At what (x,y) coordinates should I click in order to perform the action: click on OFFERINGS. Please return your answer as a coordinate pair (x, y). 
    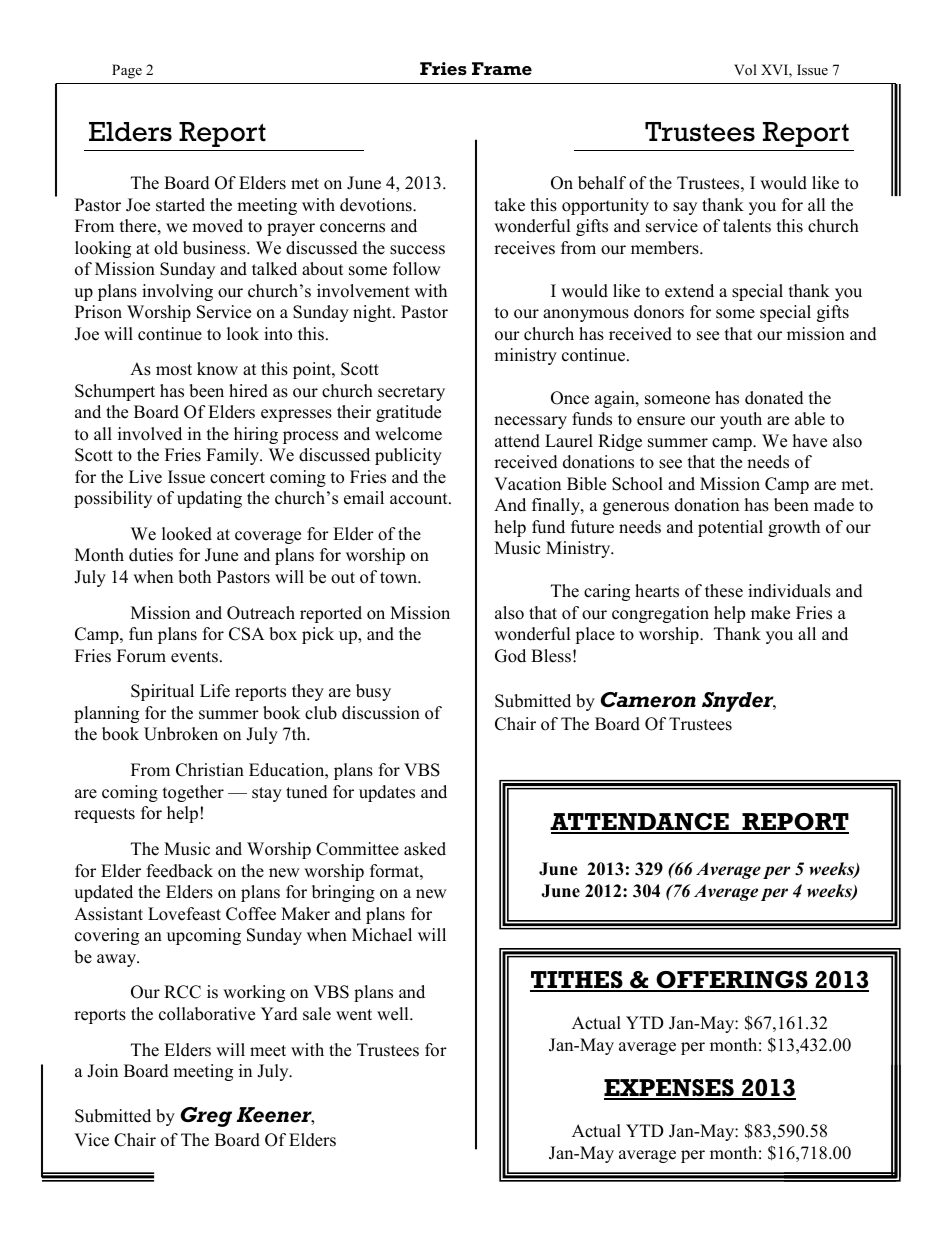
    Looking at the image, I should click on (732, 981).
